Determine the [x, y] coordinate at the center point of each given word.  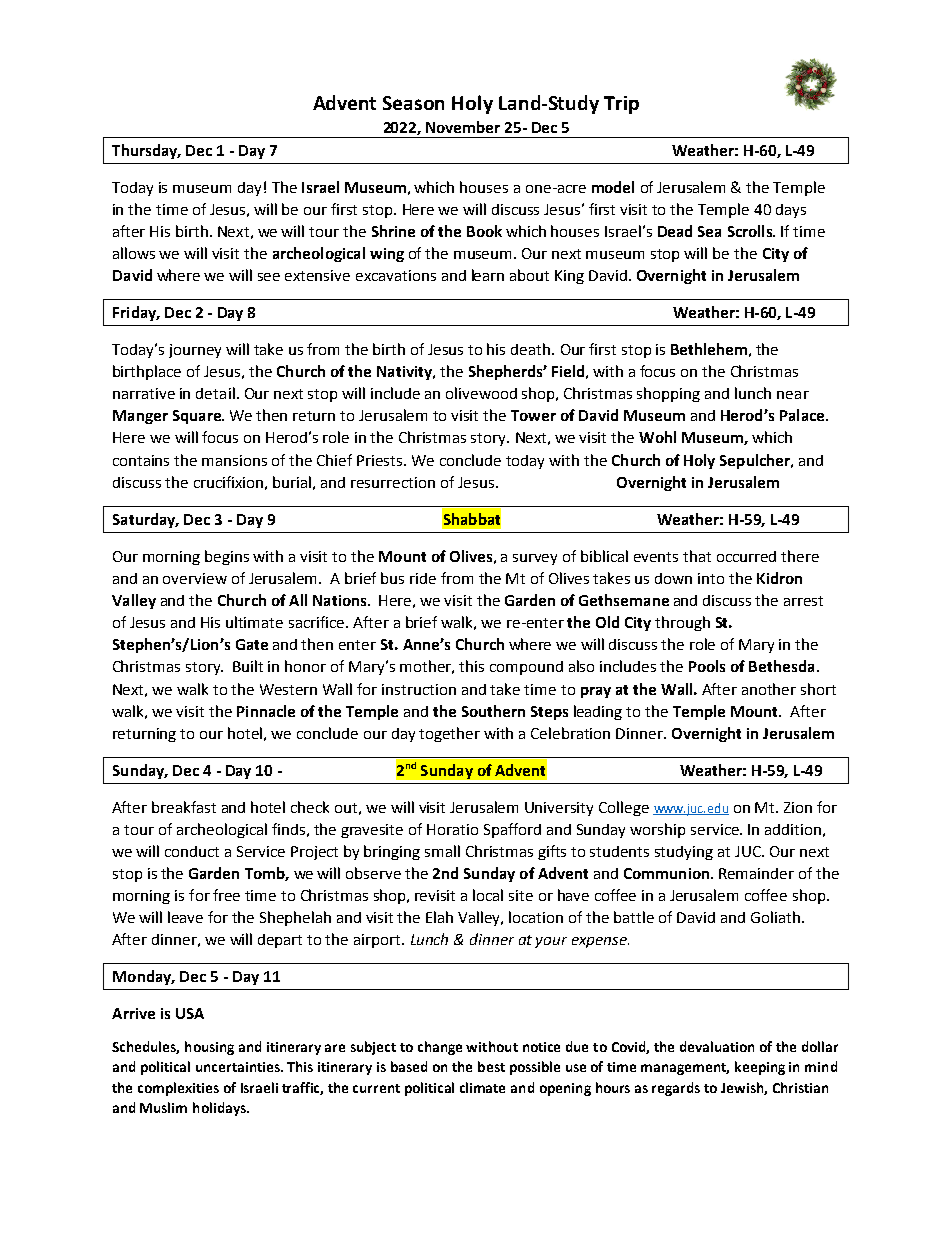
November [463, 127]
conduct [192, 851]
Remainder [756, 873]
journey [195, 351]
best [491, 1066]
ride [423, 578]
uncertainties [239, 1067]
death [532, 349]
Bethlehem [709, 349]
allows [134, 253]
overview [195, 578]
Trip [621, 105]
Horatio [452, 829]
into [711, 578]
